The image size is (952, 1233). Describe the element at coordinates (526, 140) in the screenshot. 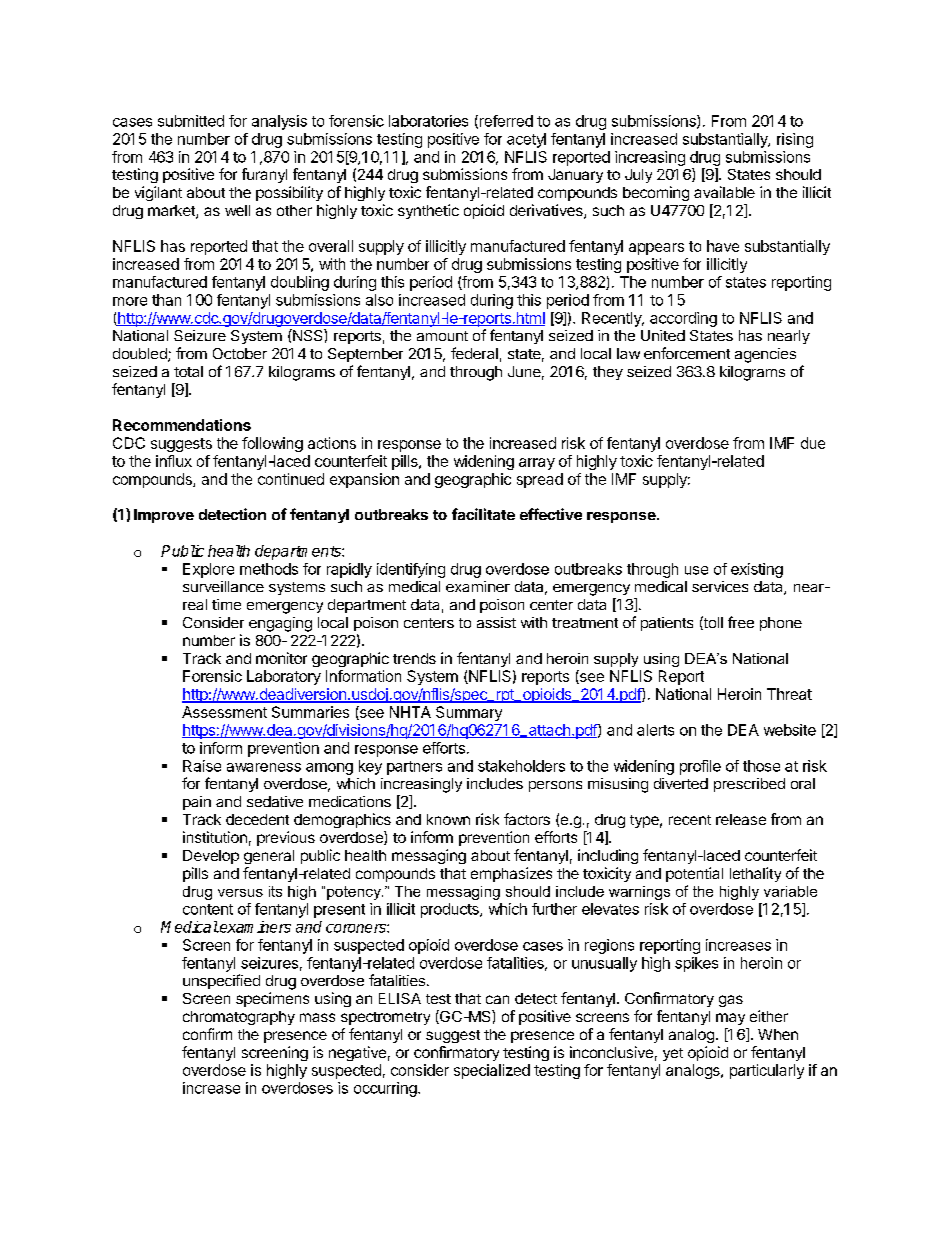

I see `acetyl` at that location.
